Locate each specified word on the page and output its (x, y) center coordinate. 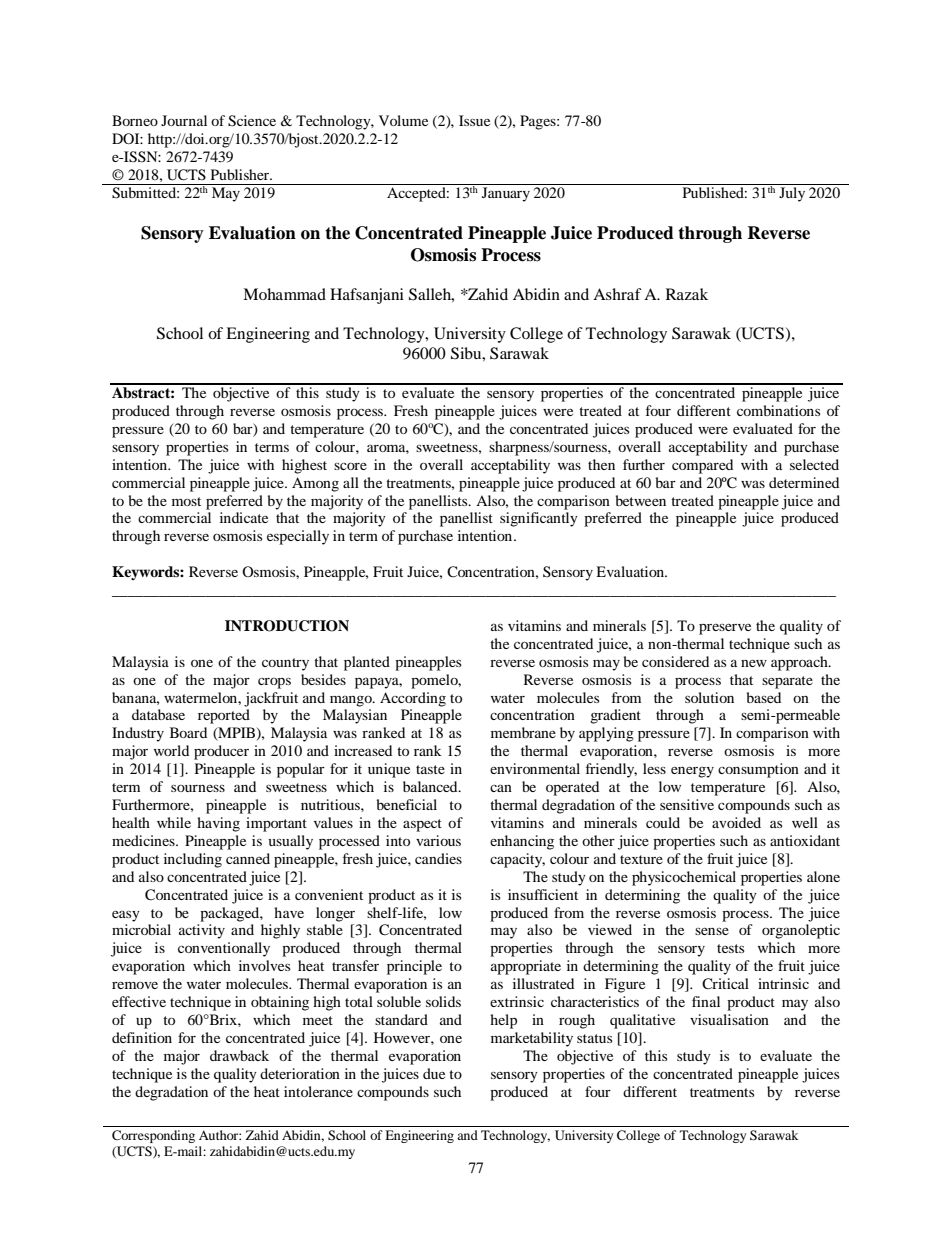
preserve (725, 629)
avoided (736, 822)
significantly (539, 519)
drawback (239, 1055)
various (438, 840)
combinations (778, 410)
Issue (474, 120)
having (218, 824)
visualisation (729, 1019)
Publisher (241, 174)
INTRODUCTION (287, 626)
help (503, 1021)
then (601, 464)
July (792, 194)
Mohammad (284, 294)
